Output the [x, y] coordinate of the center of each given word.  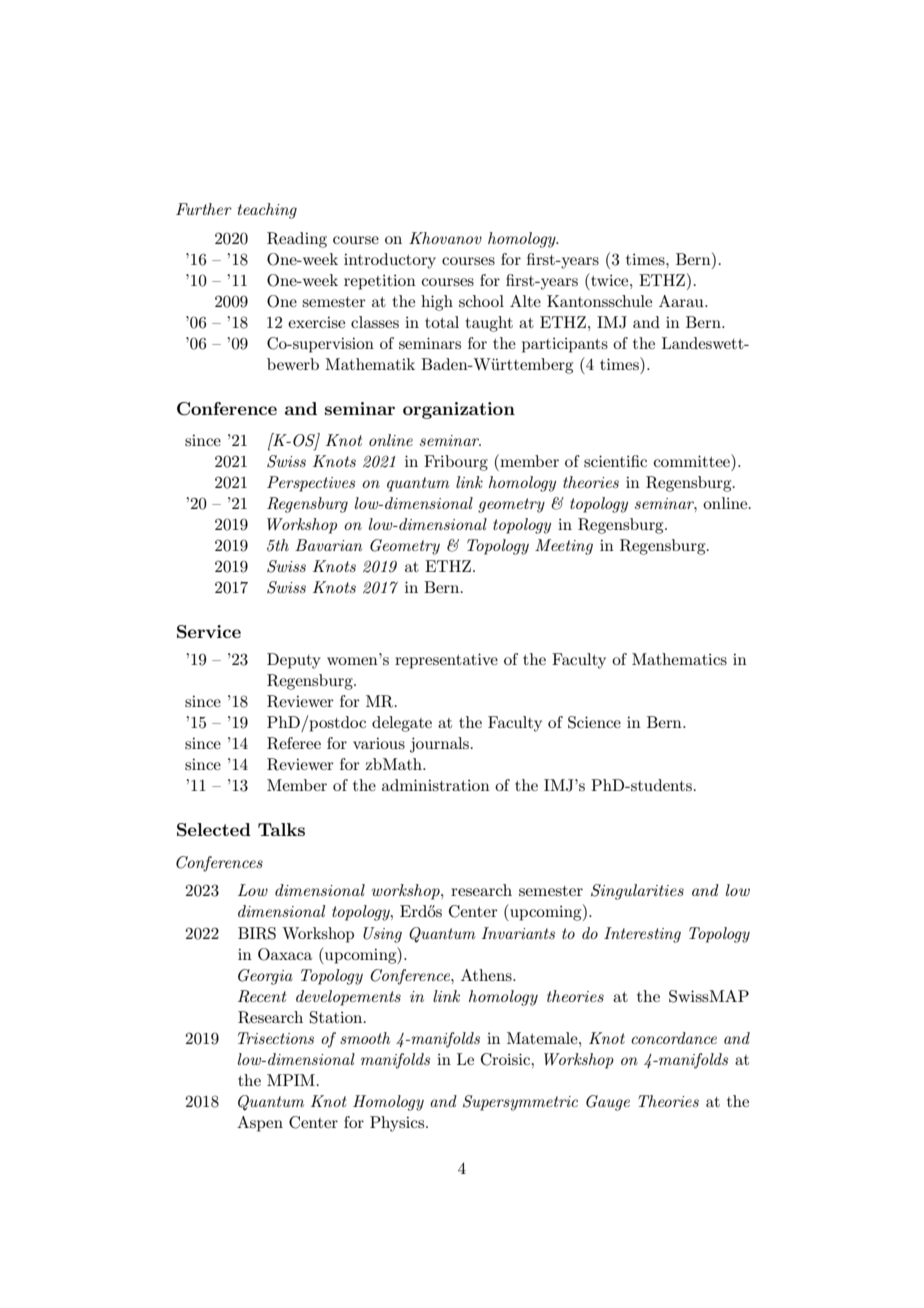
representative [446, 661]
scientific [615, 461]
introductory [390, 261]
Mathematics [679, 659]
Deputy [294, 661]
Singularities [637, 892]
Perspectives [311, 484]
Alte [525, 301]
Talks [281, 829]
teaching [267, 211]
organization [459, 410]
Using [382, 935]
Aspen [260, 1124]
